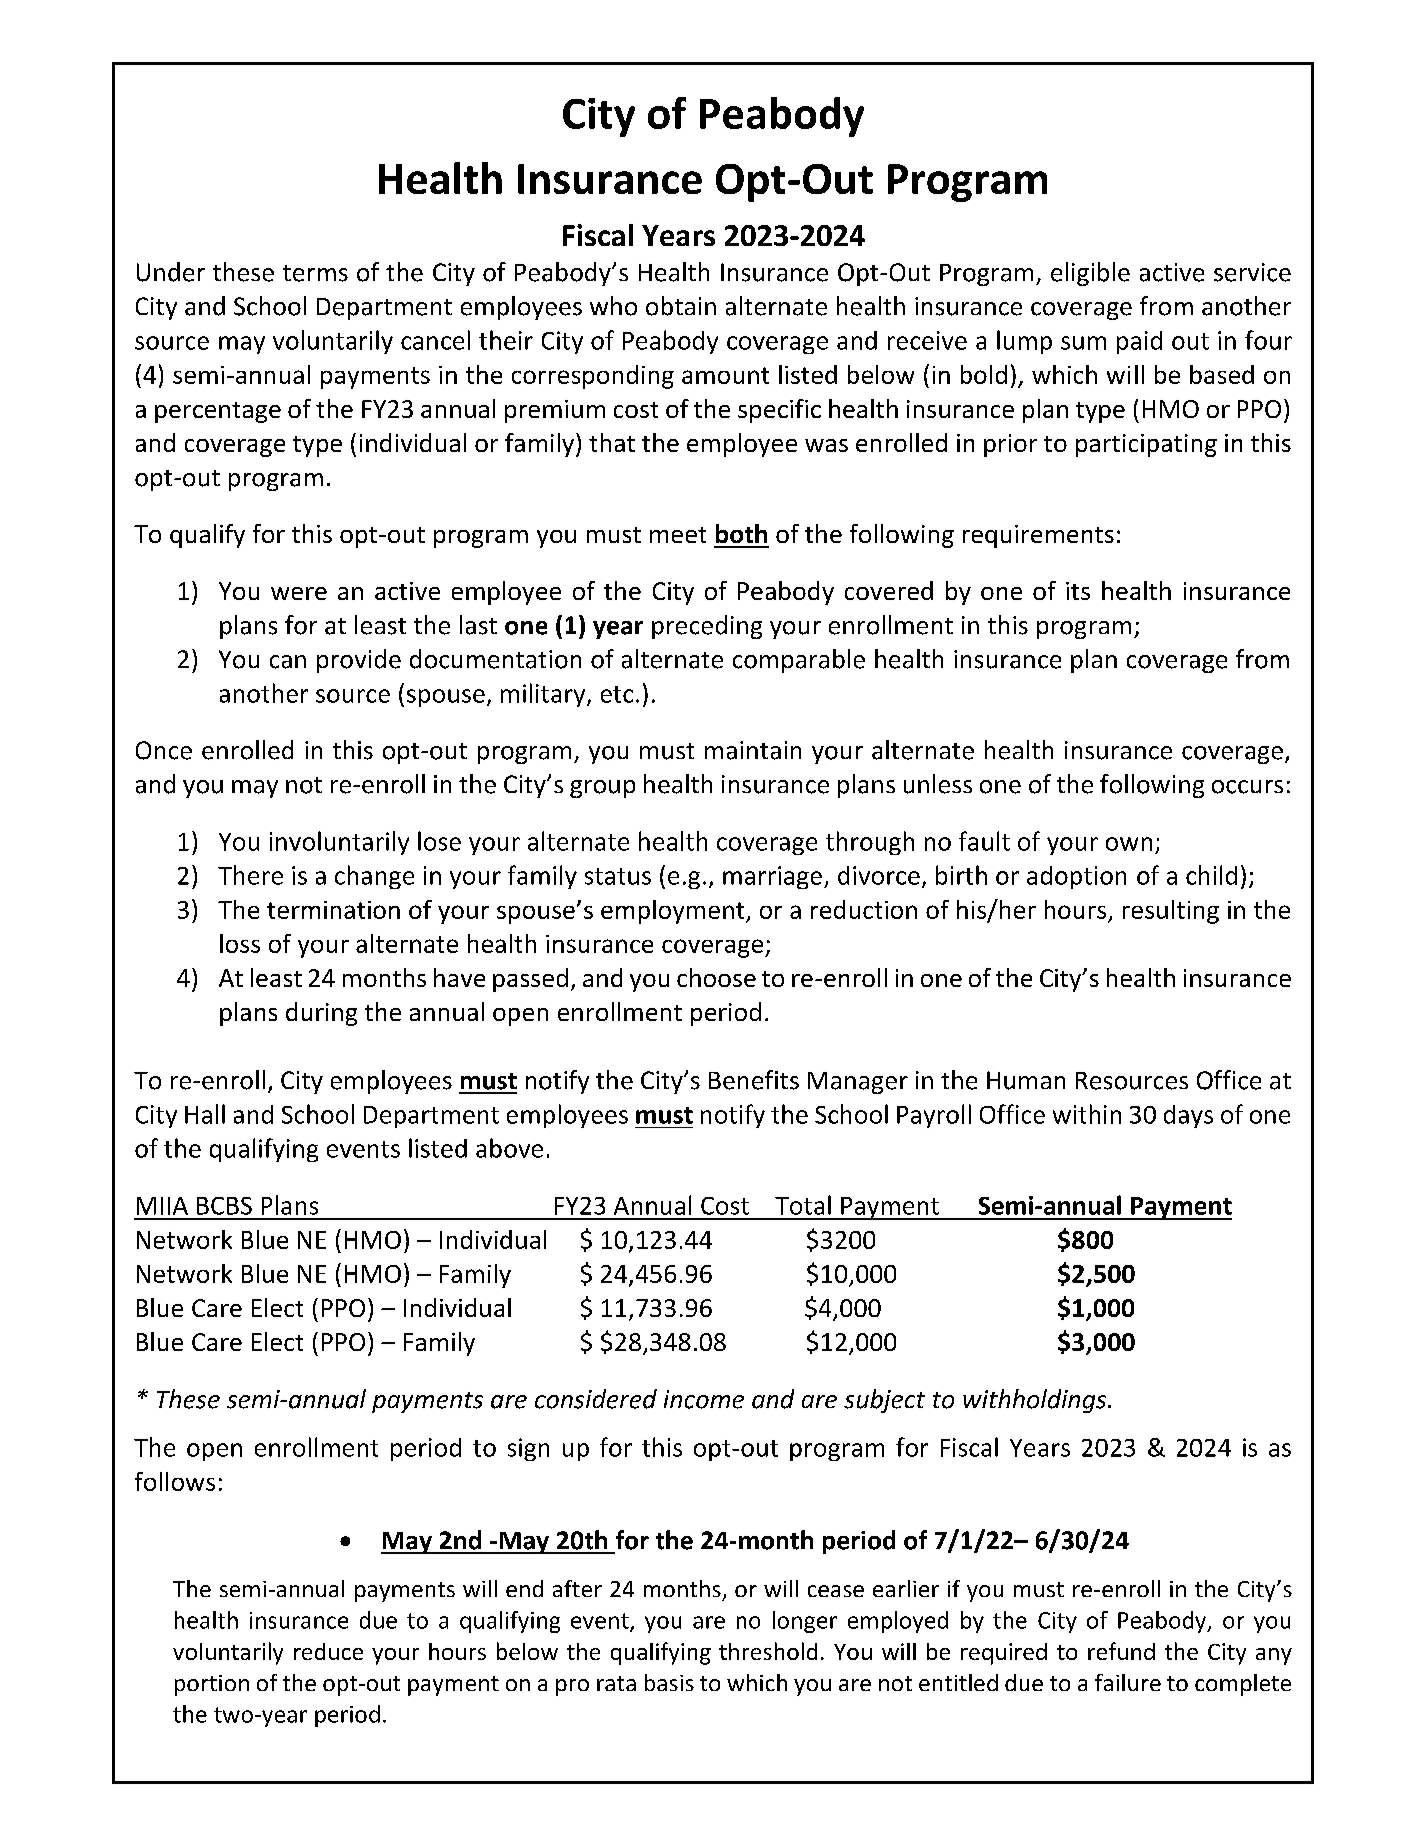  Describe the element at coordinates (321, 1014) in the screenshot. I see `during` at that location.
